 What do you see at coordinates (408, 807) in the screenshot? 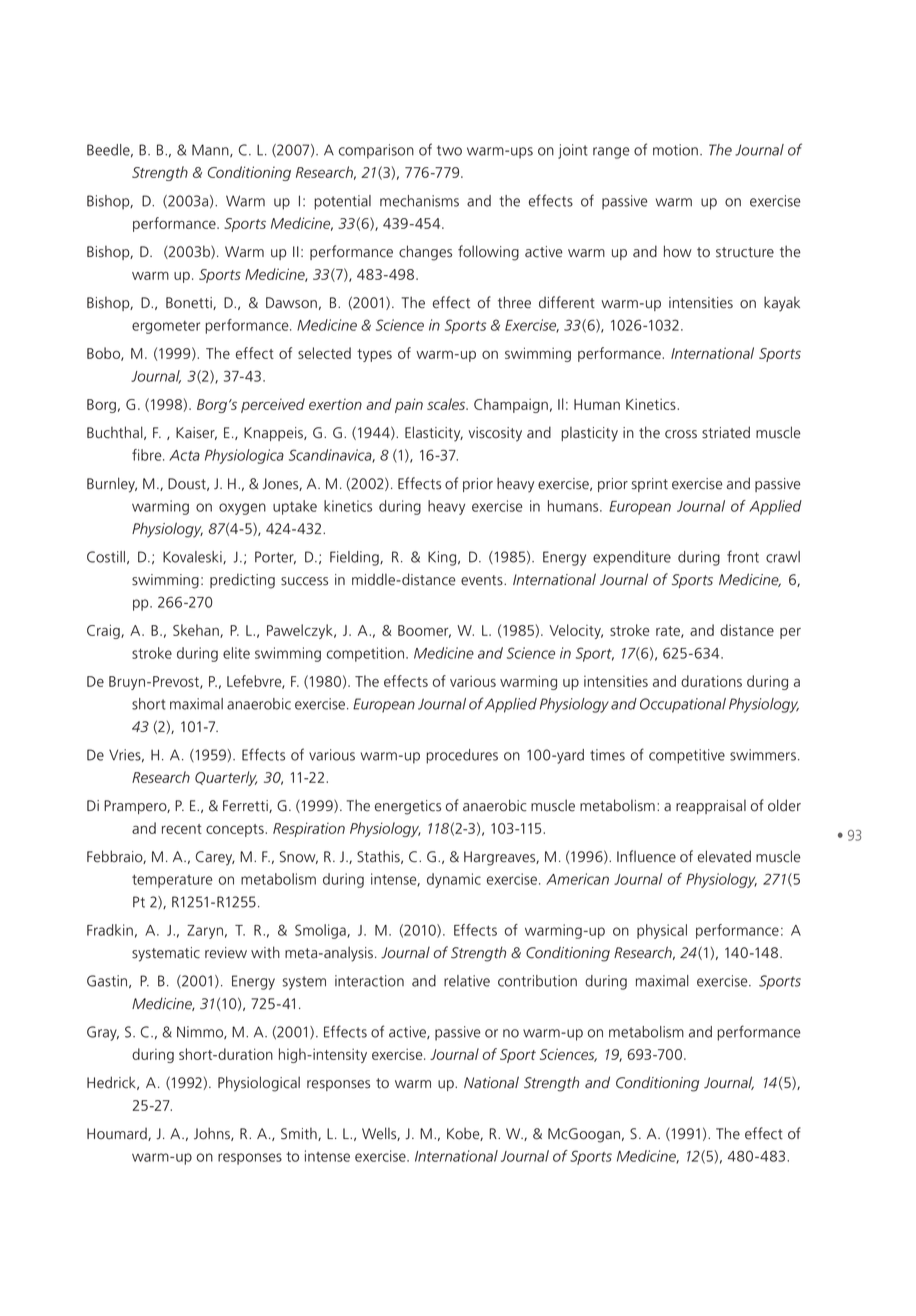
I see `energetics` at bounding box center [408, 807].
